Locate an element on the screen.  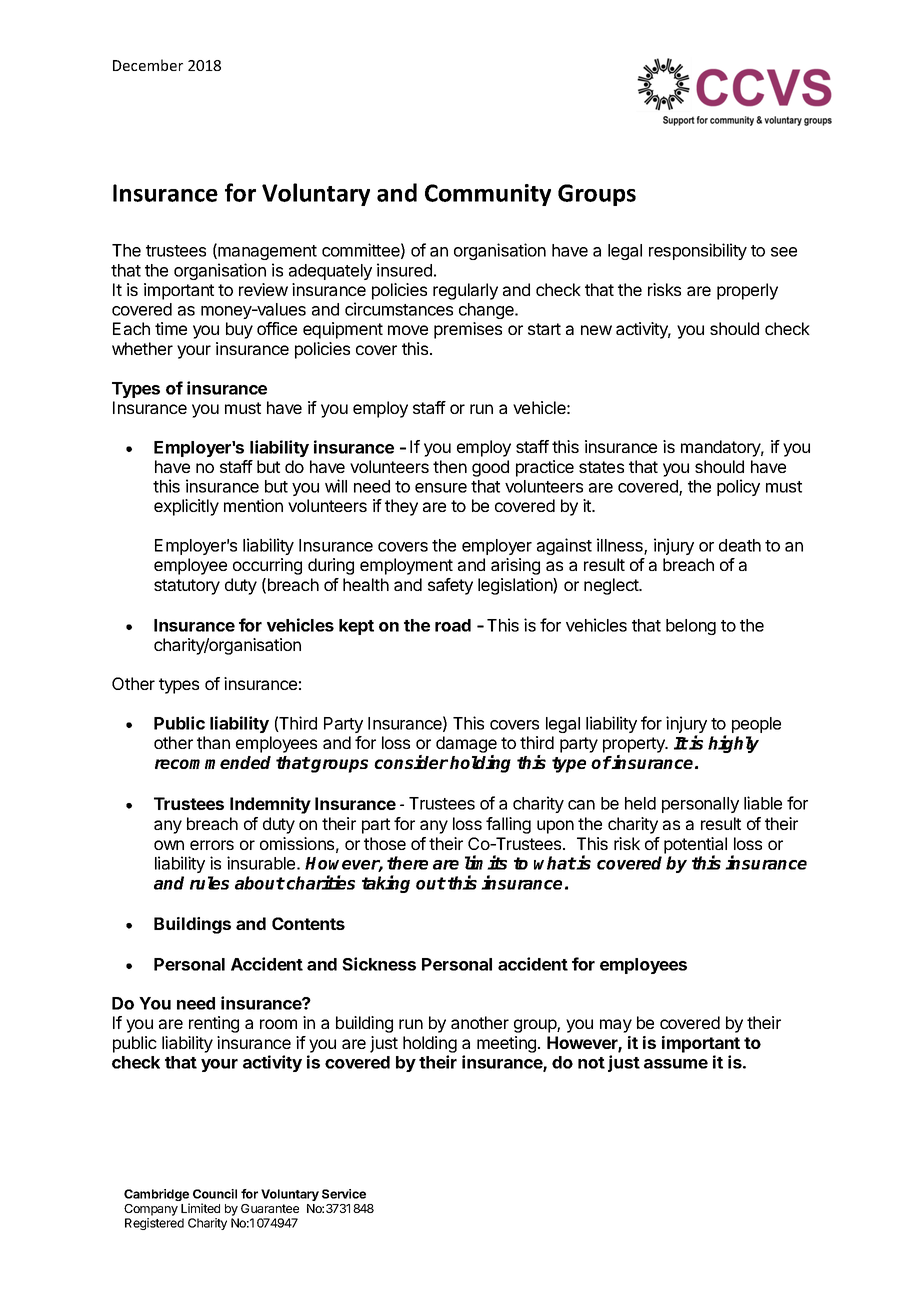
Council is located at coordinates (215, 1194).
